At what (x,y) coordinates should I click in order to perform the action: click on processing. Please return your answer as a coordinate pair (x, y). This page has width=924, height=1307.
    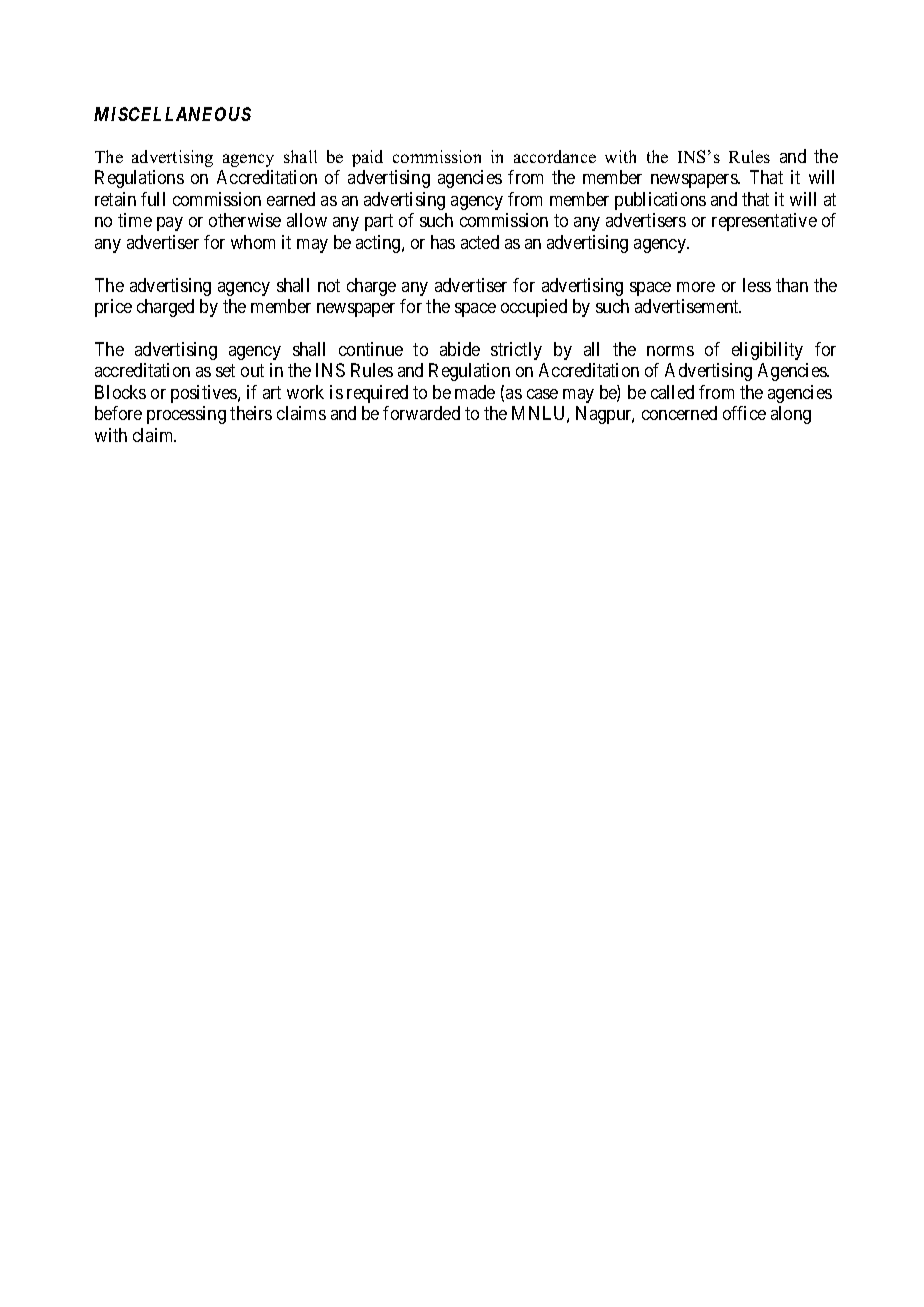
    Looking at the image, I should click on (186, 415).
